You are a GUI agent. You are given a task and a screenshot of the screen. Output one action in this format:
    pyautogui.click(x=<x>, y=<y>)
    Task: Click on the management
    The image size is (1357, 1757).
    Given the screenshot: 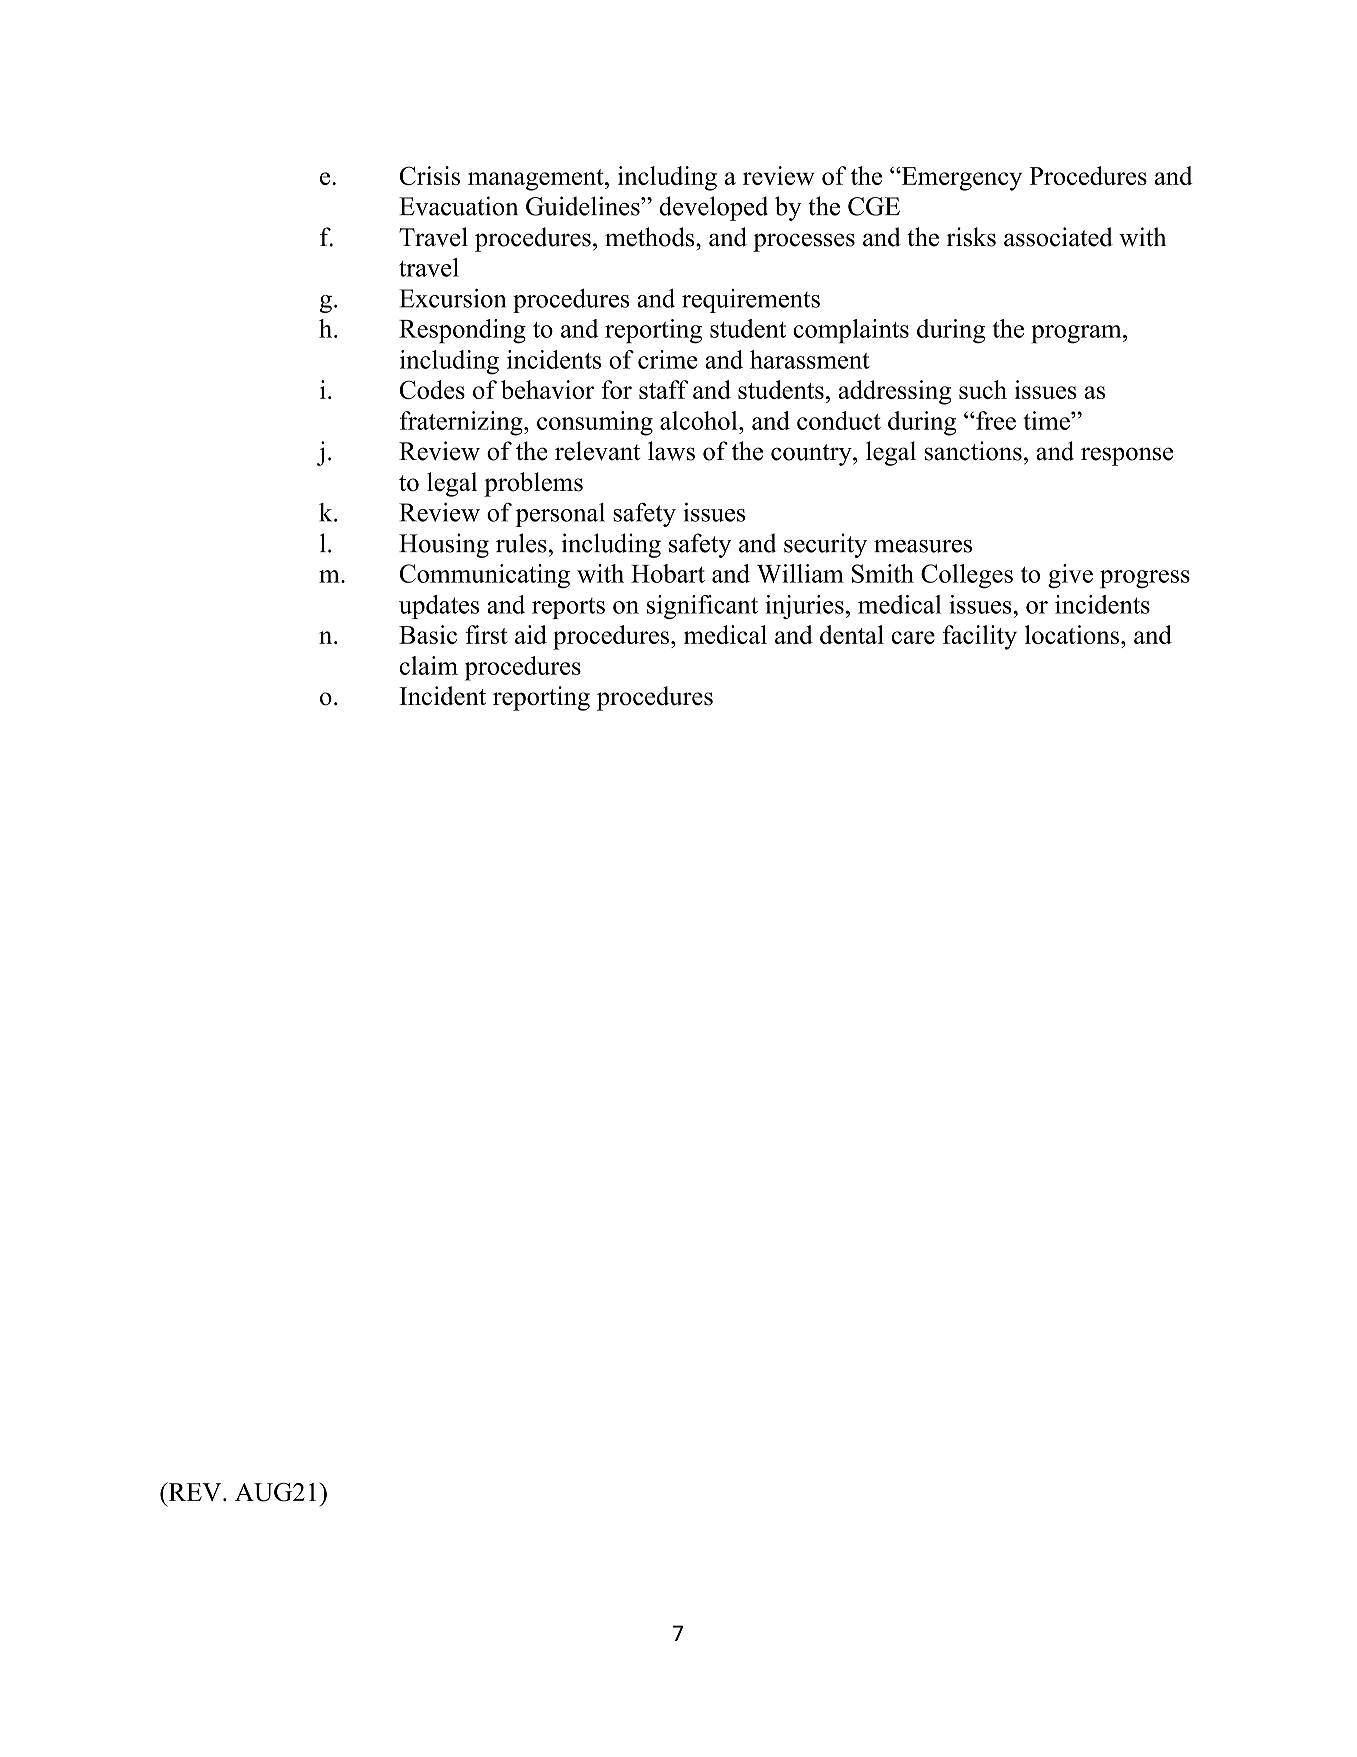 What is the action you would take?
    pyautogui.click(x=537, y=180)
